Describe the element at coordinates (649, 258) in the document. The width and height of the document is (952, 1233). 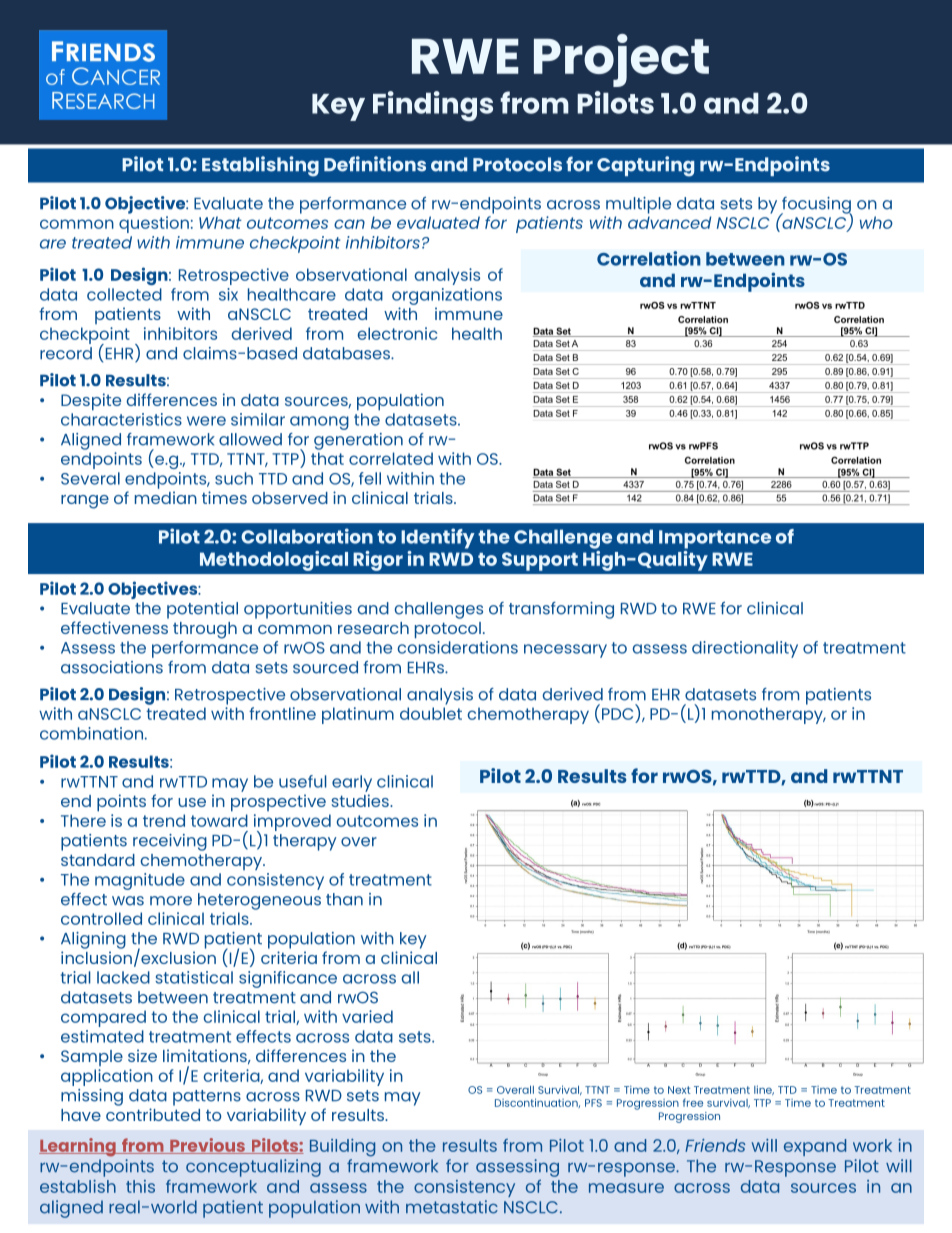
I see `Correlation` at that location.
